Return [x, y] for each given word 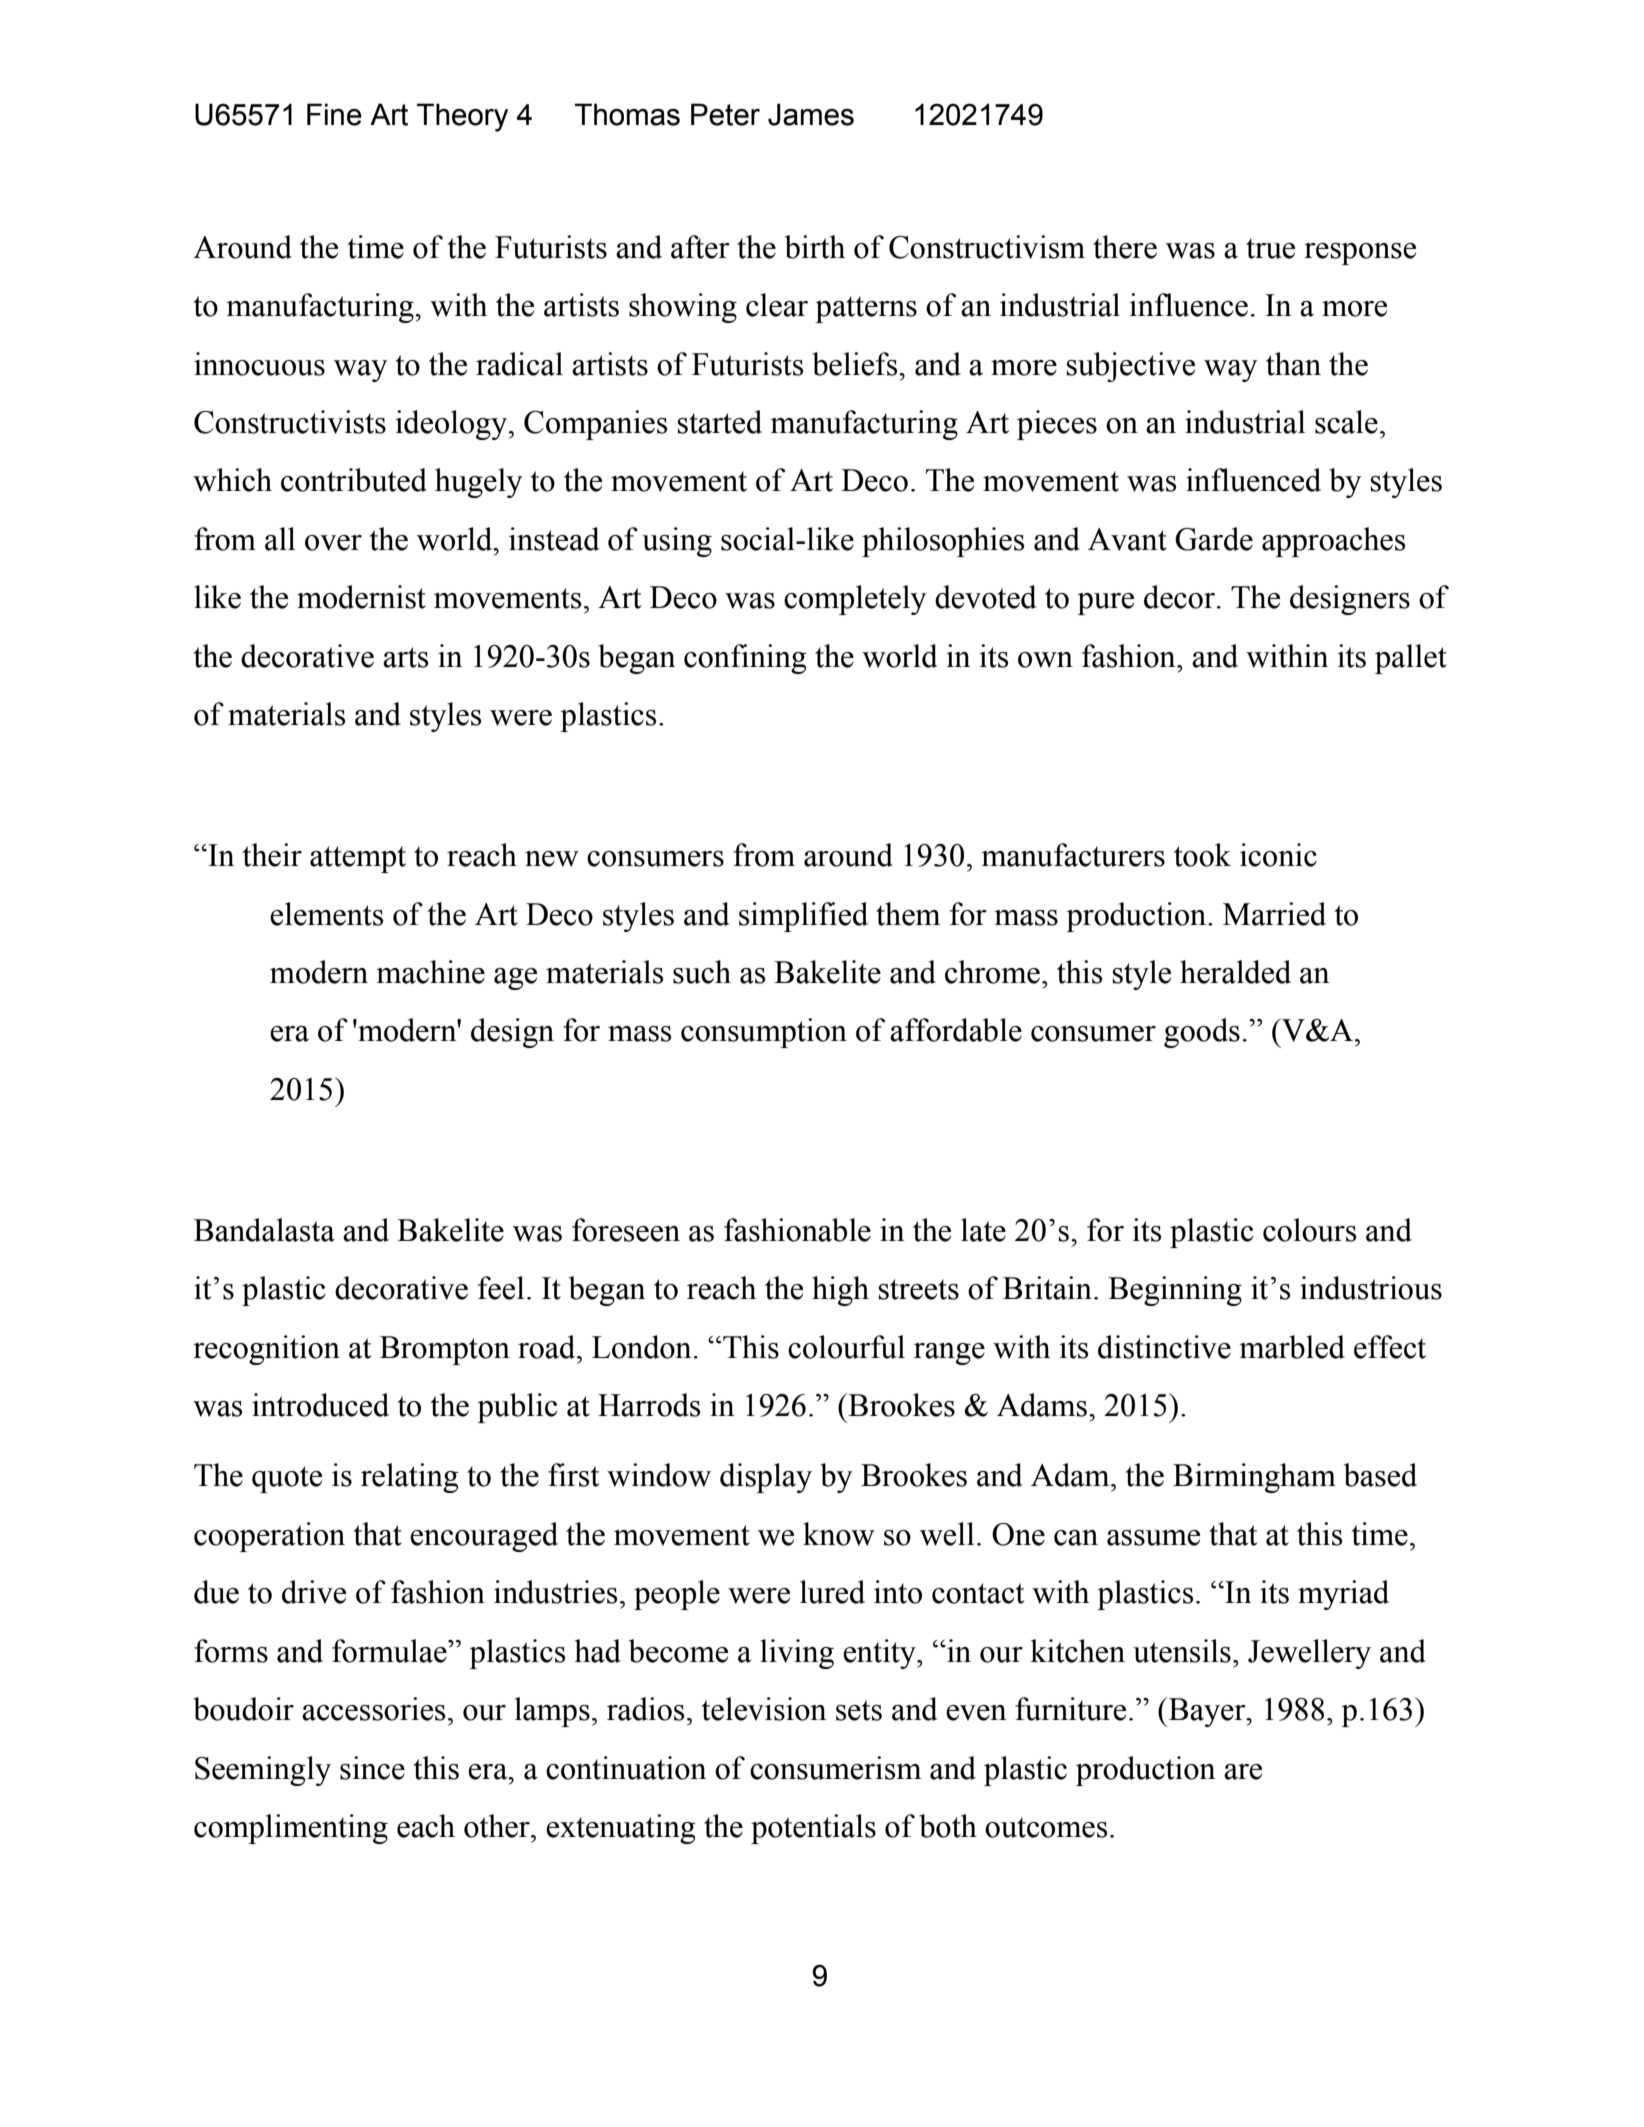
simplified [803, 917]
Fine [334, 114]
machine [430, 972]
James [811, 114]
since [372, 1768]
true [1270, 248]
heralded [1235, 972]
